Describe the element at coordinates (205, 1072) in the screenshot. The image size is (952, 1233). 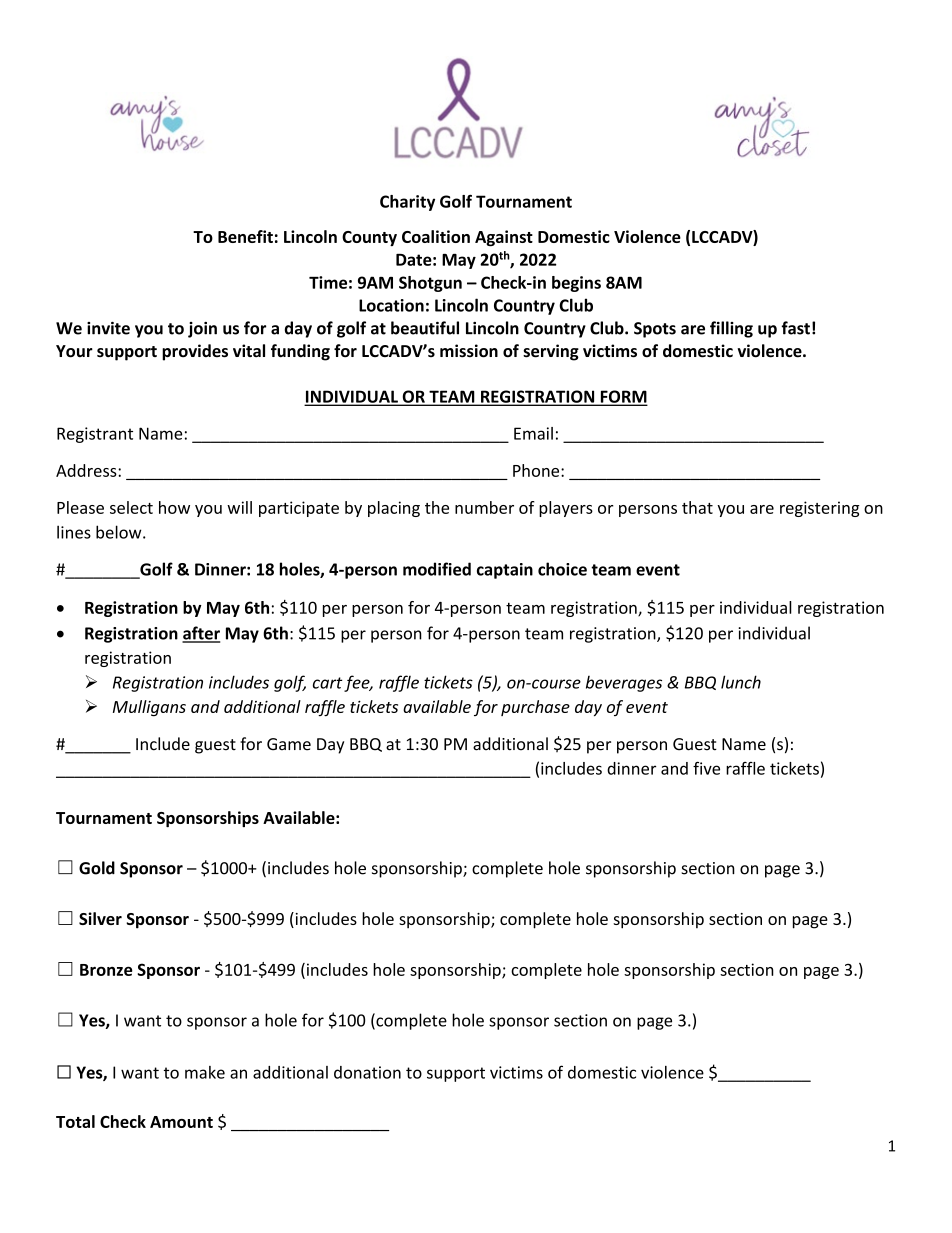
I see `make` at that location.
